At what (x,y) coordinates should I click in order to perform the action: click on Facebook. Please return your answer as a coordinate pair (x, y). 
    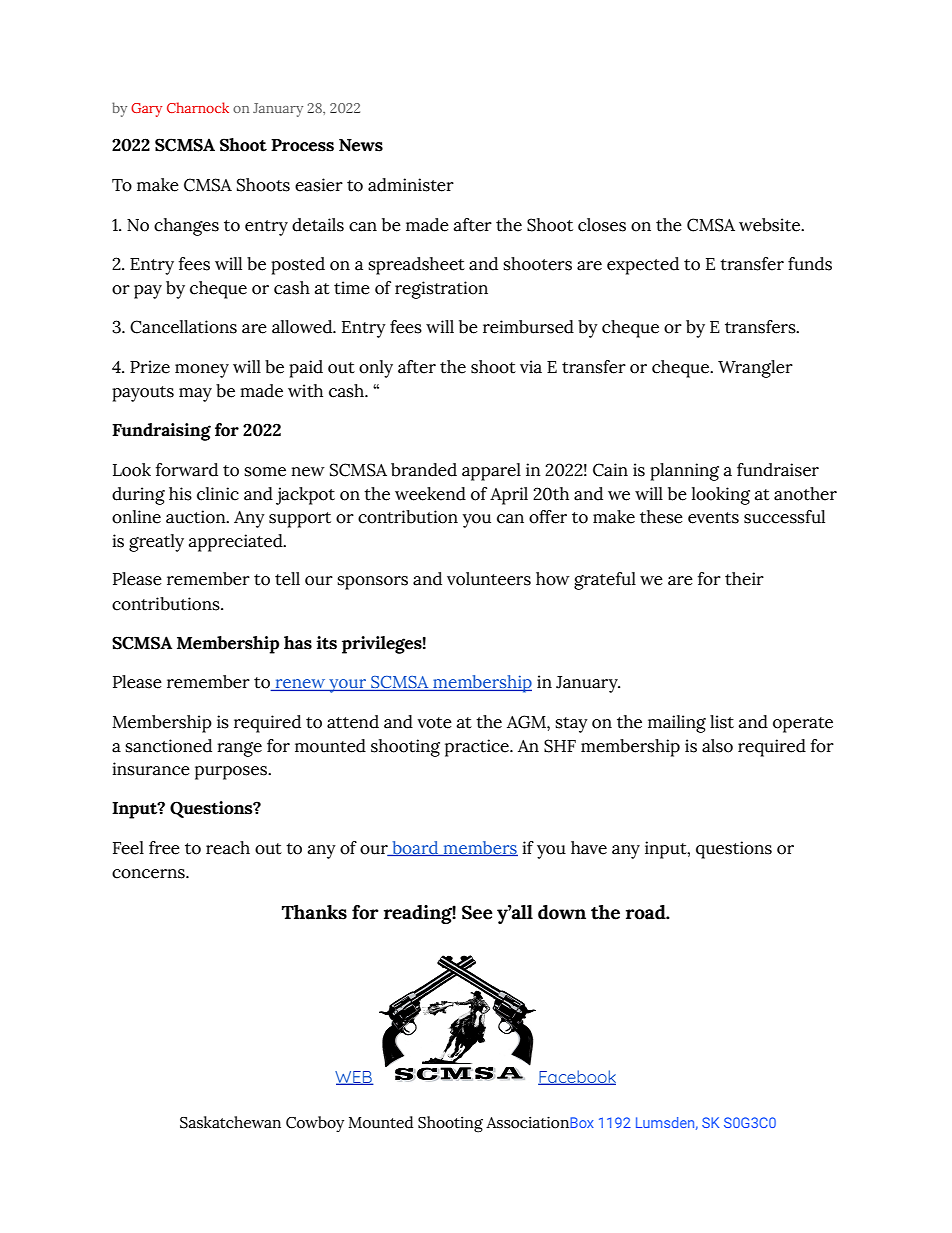
    Looking at the image, I should click on (577, 1077).
